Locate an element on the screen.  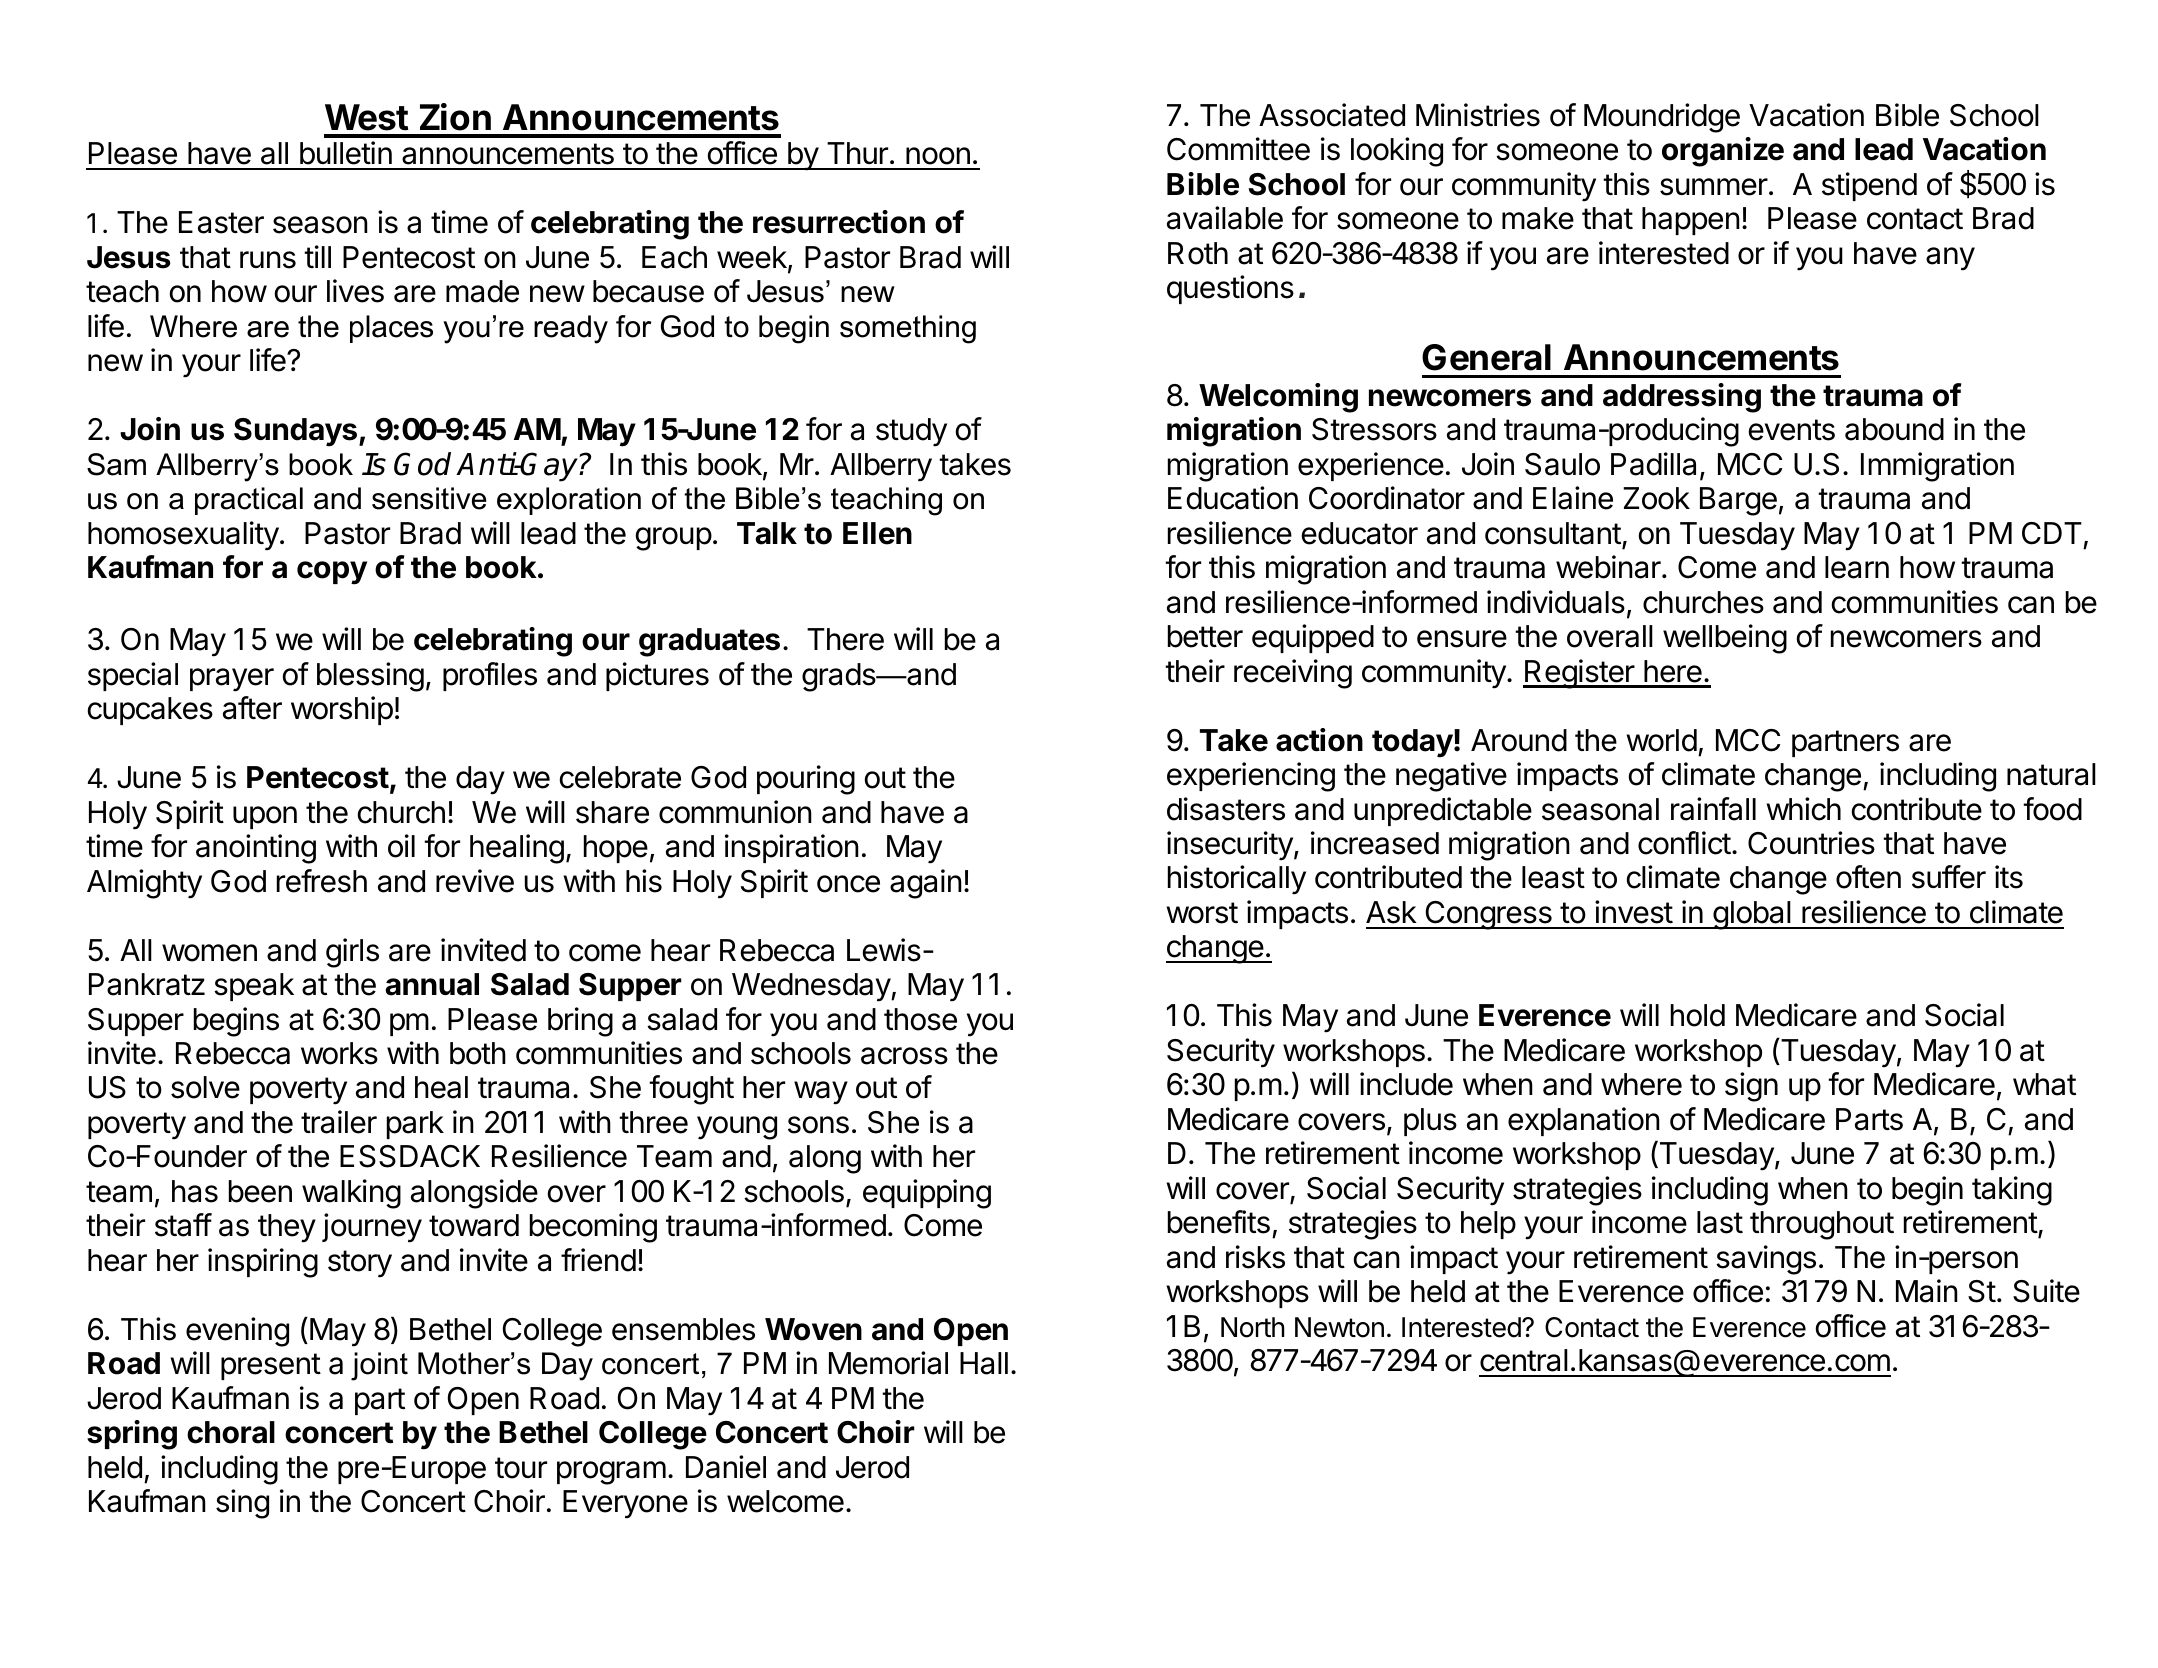
which is located at coordinates (1804, 809).
